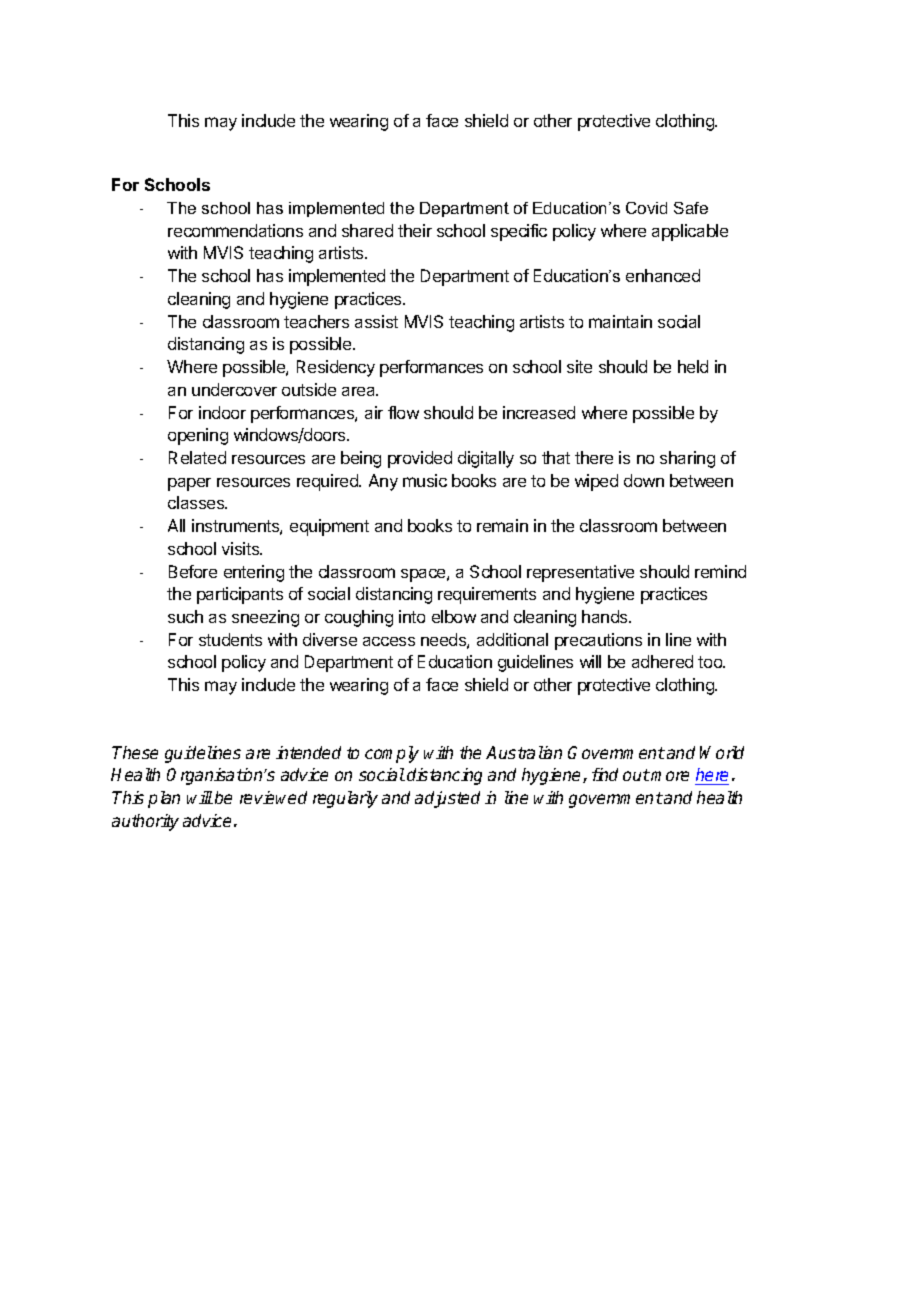 This page has width=924, height=1309. I want to click on Covid, so click(646, 208).
